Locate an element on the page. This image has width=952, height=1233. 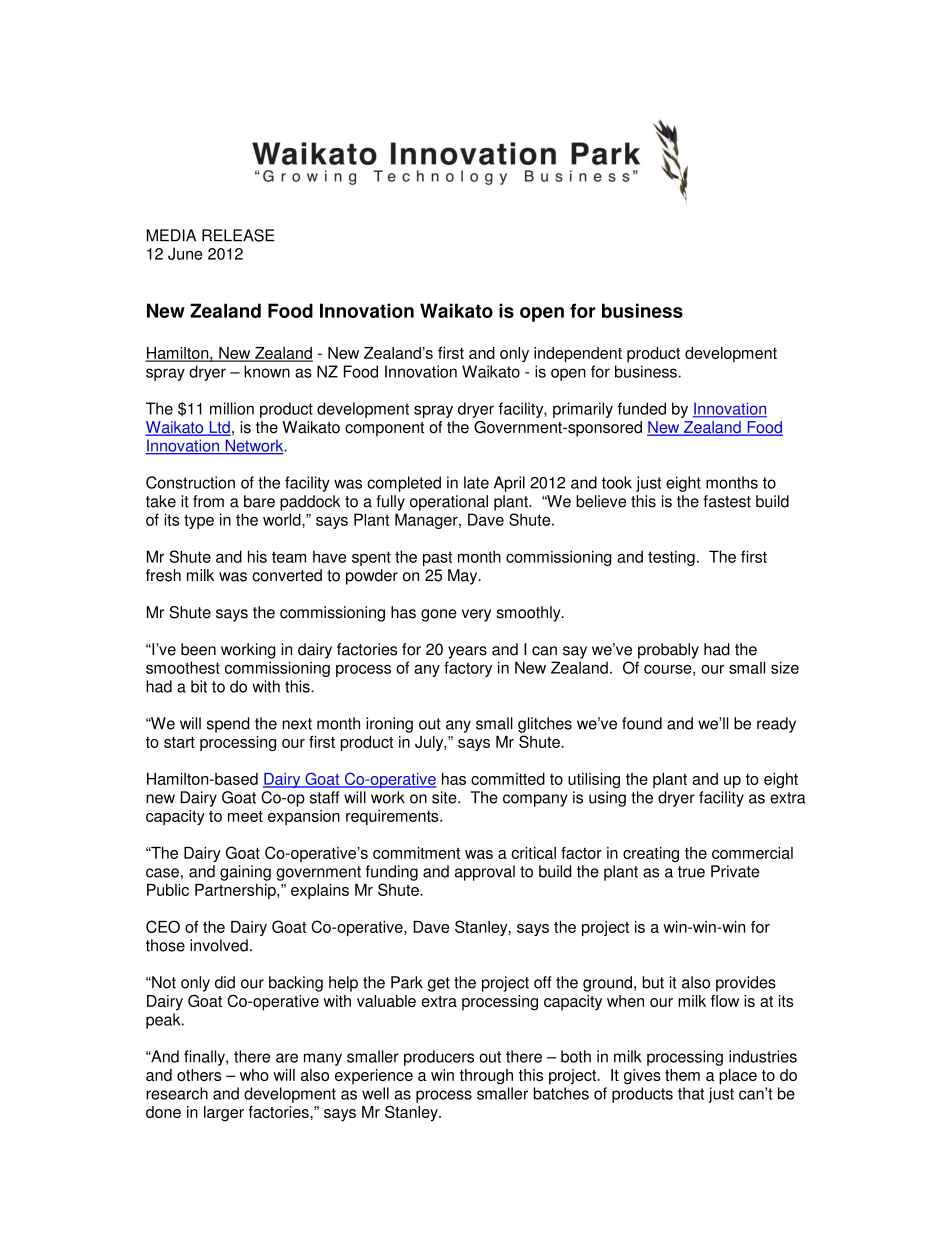
funded is located at coordinates (641, 408).
